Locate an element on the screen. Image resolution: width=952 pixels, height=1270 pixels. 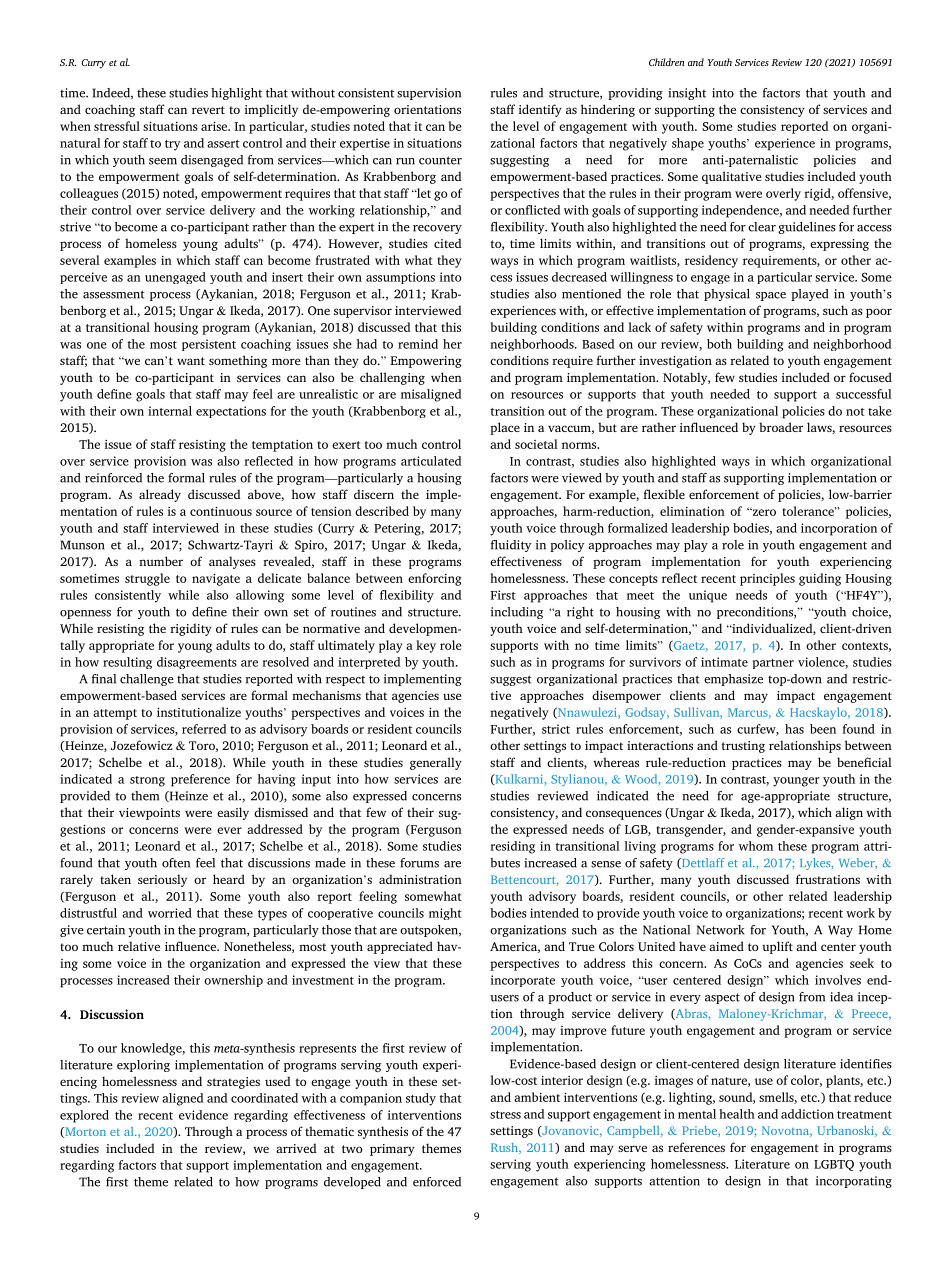
been is located at coordinates (823, 729).
